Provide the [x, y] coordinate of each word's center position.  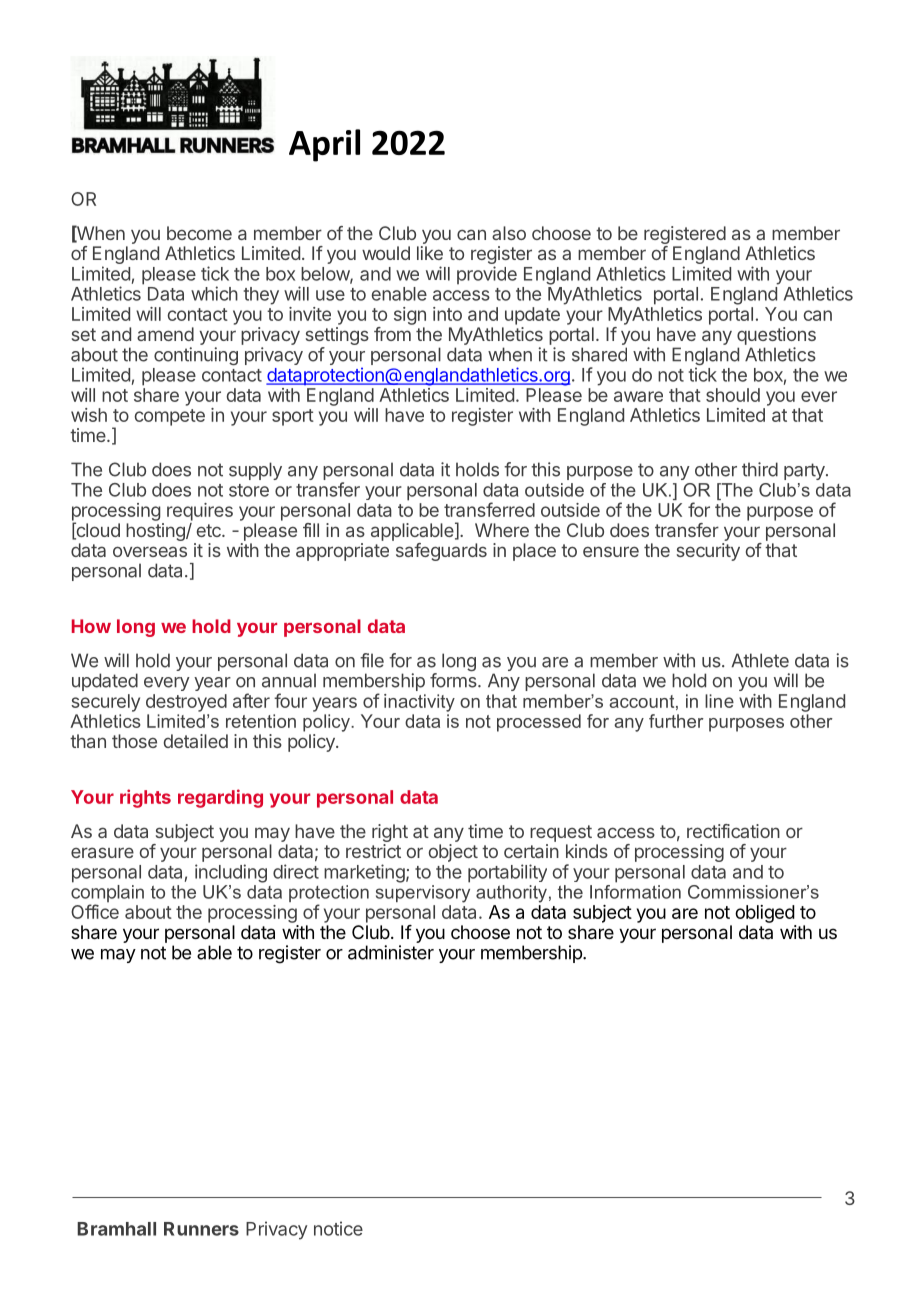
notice [338, 1228]
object [453, 853]
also [509, 233]
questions [776, 336]
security [708, 552]
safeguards [441, 552]
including [231, 873]
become [199, 233]
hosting [156, 532]
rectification [733, 831]
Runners [201, 1229]
